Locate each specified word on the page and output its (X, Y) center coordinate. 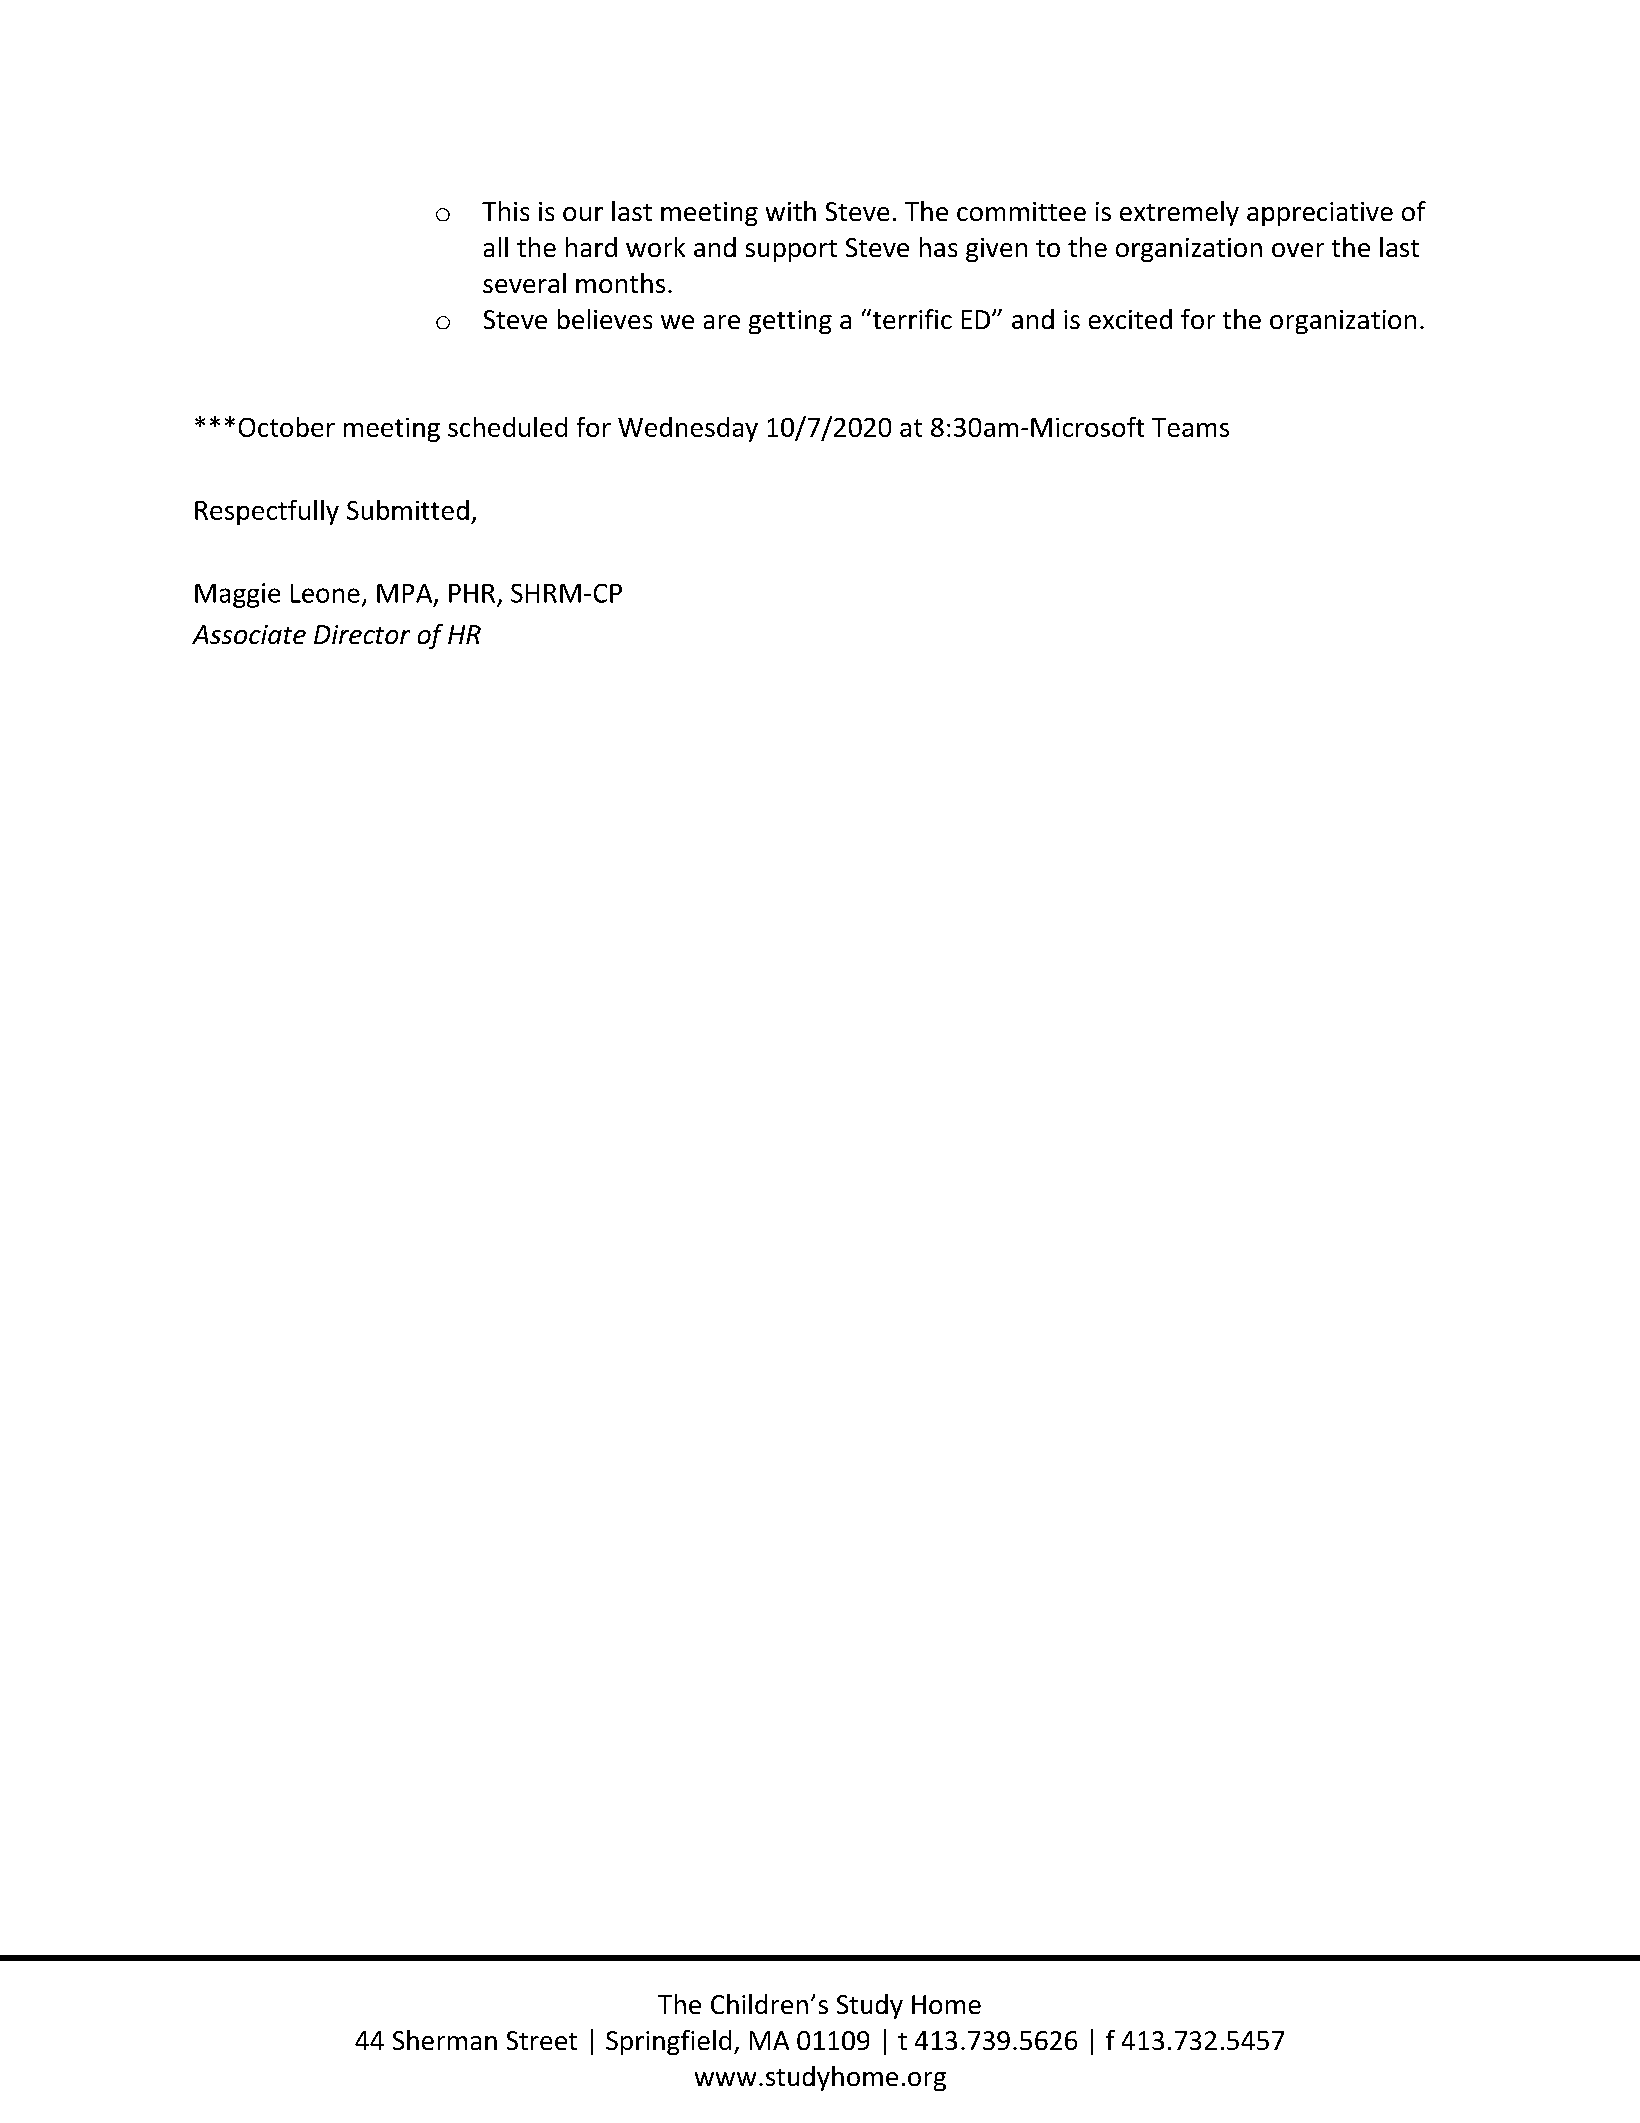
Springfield (668, 2042)
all (496, 247)
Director (362, 634)
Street (542, 2040)
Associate (249, 634)
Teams (1190, 427)
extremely (1179, 213)
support (791, 251)
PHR (472, 593)
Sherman (445, 2040)
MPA (406, 594)
